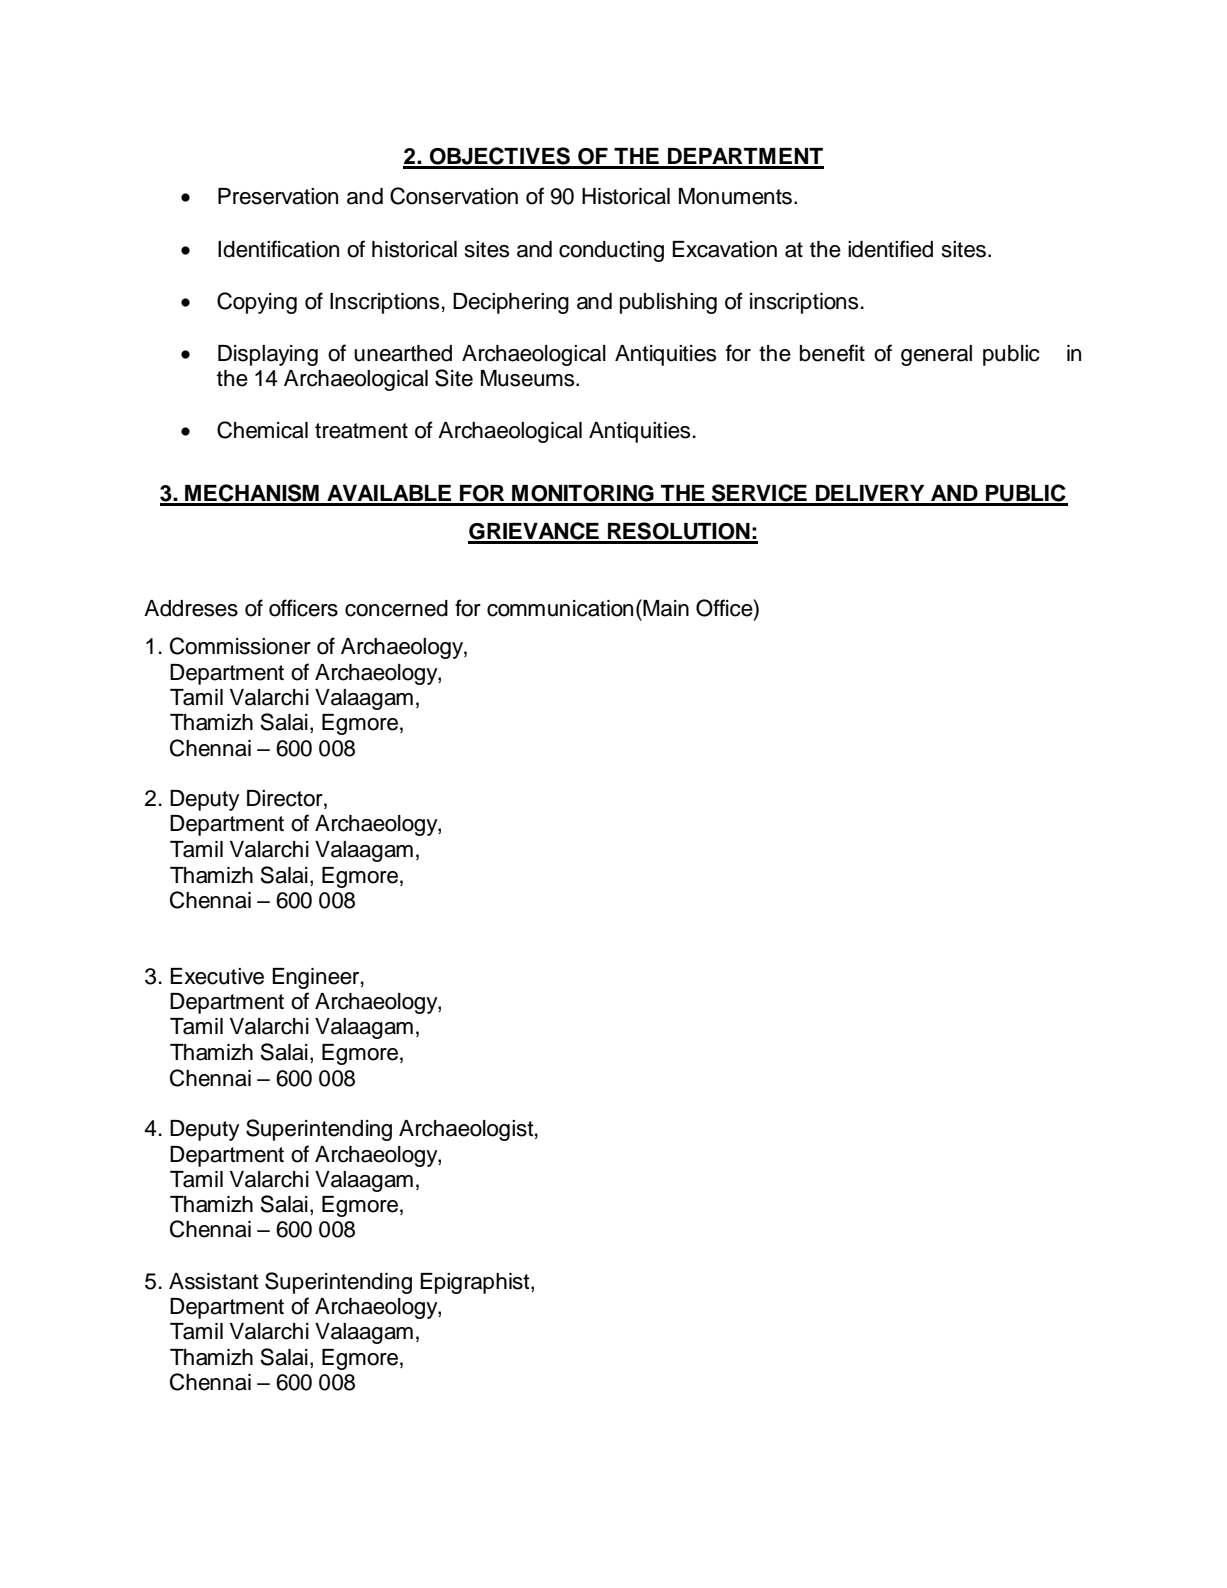  Describe the element at coordinates (240, 646) in the screenshot. I see `Commissioner` at that location.
